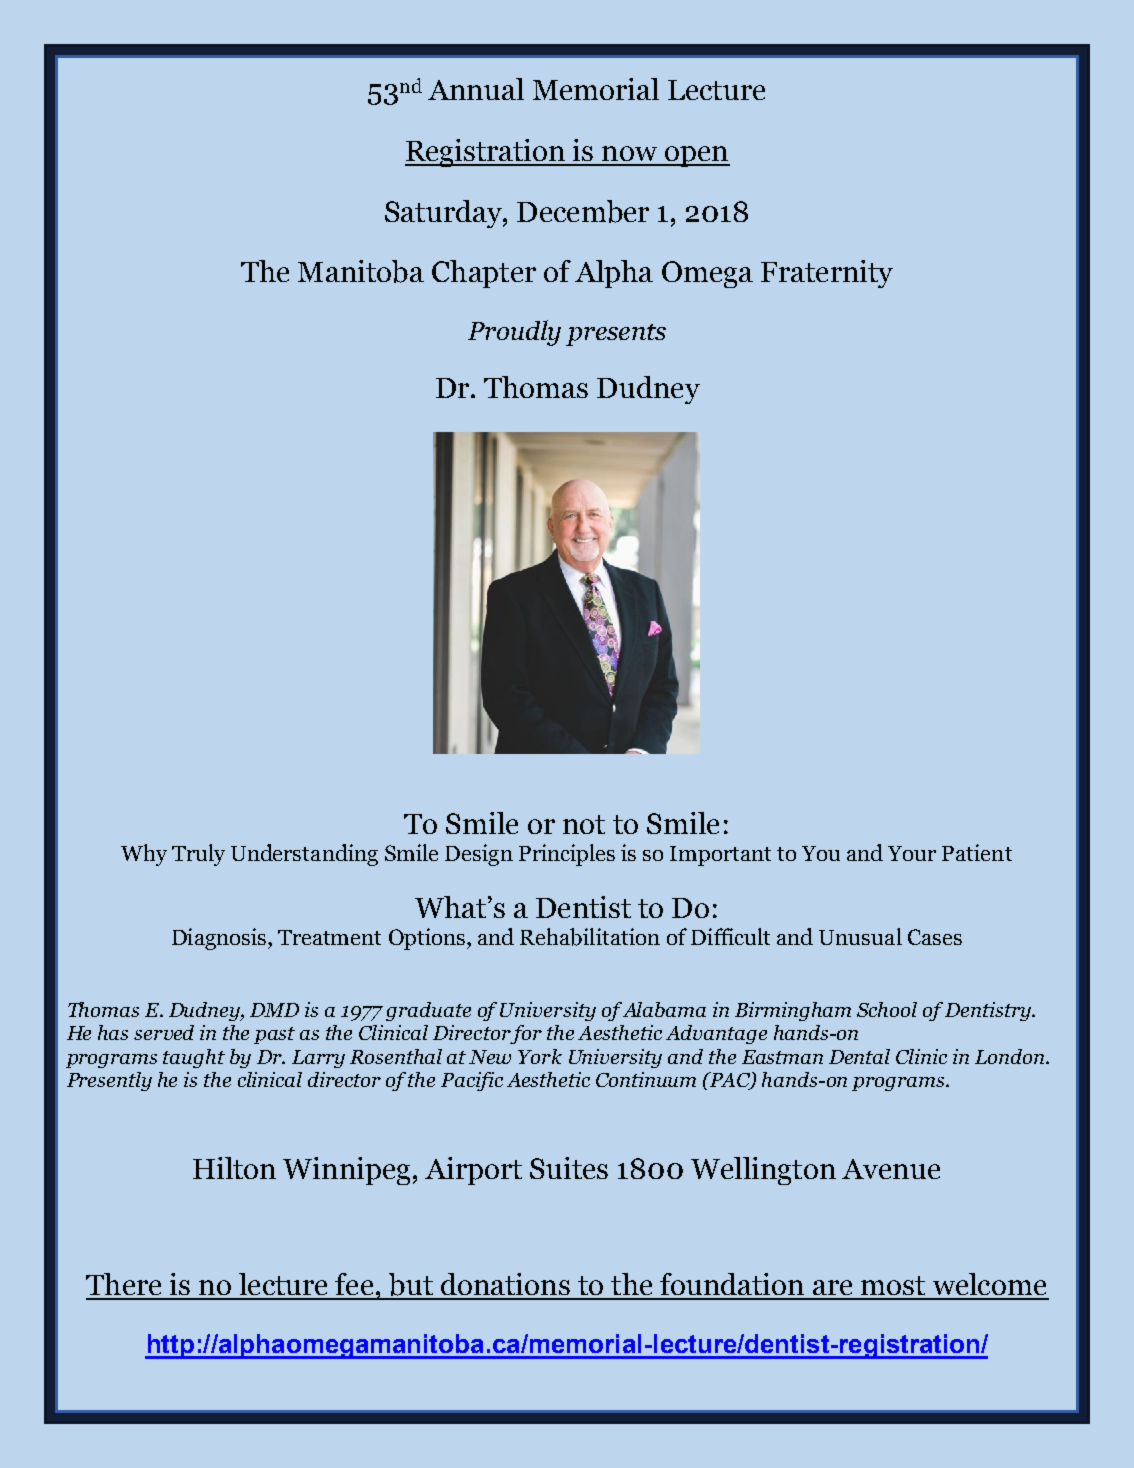 Image resolution: width=1134 pixels, height=1468 pixels. Describe the element at coordinates (827, 274) in the image. I see `Fraternity` at that location.
